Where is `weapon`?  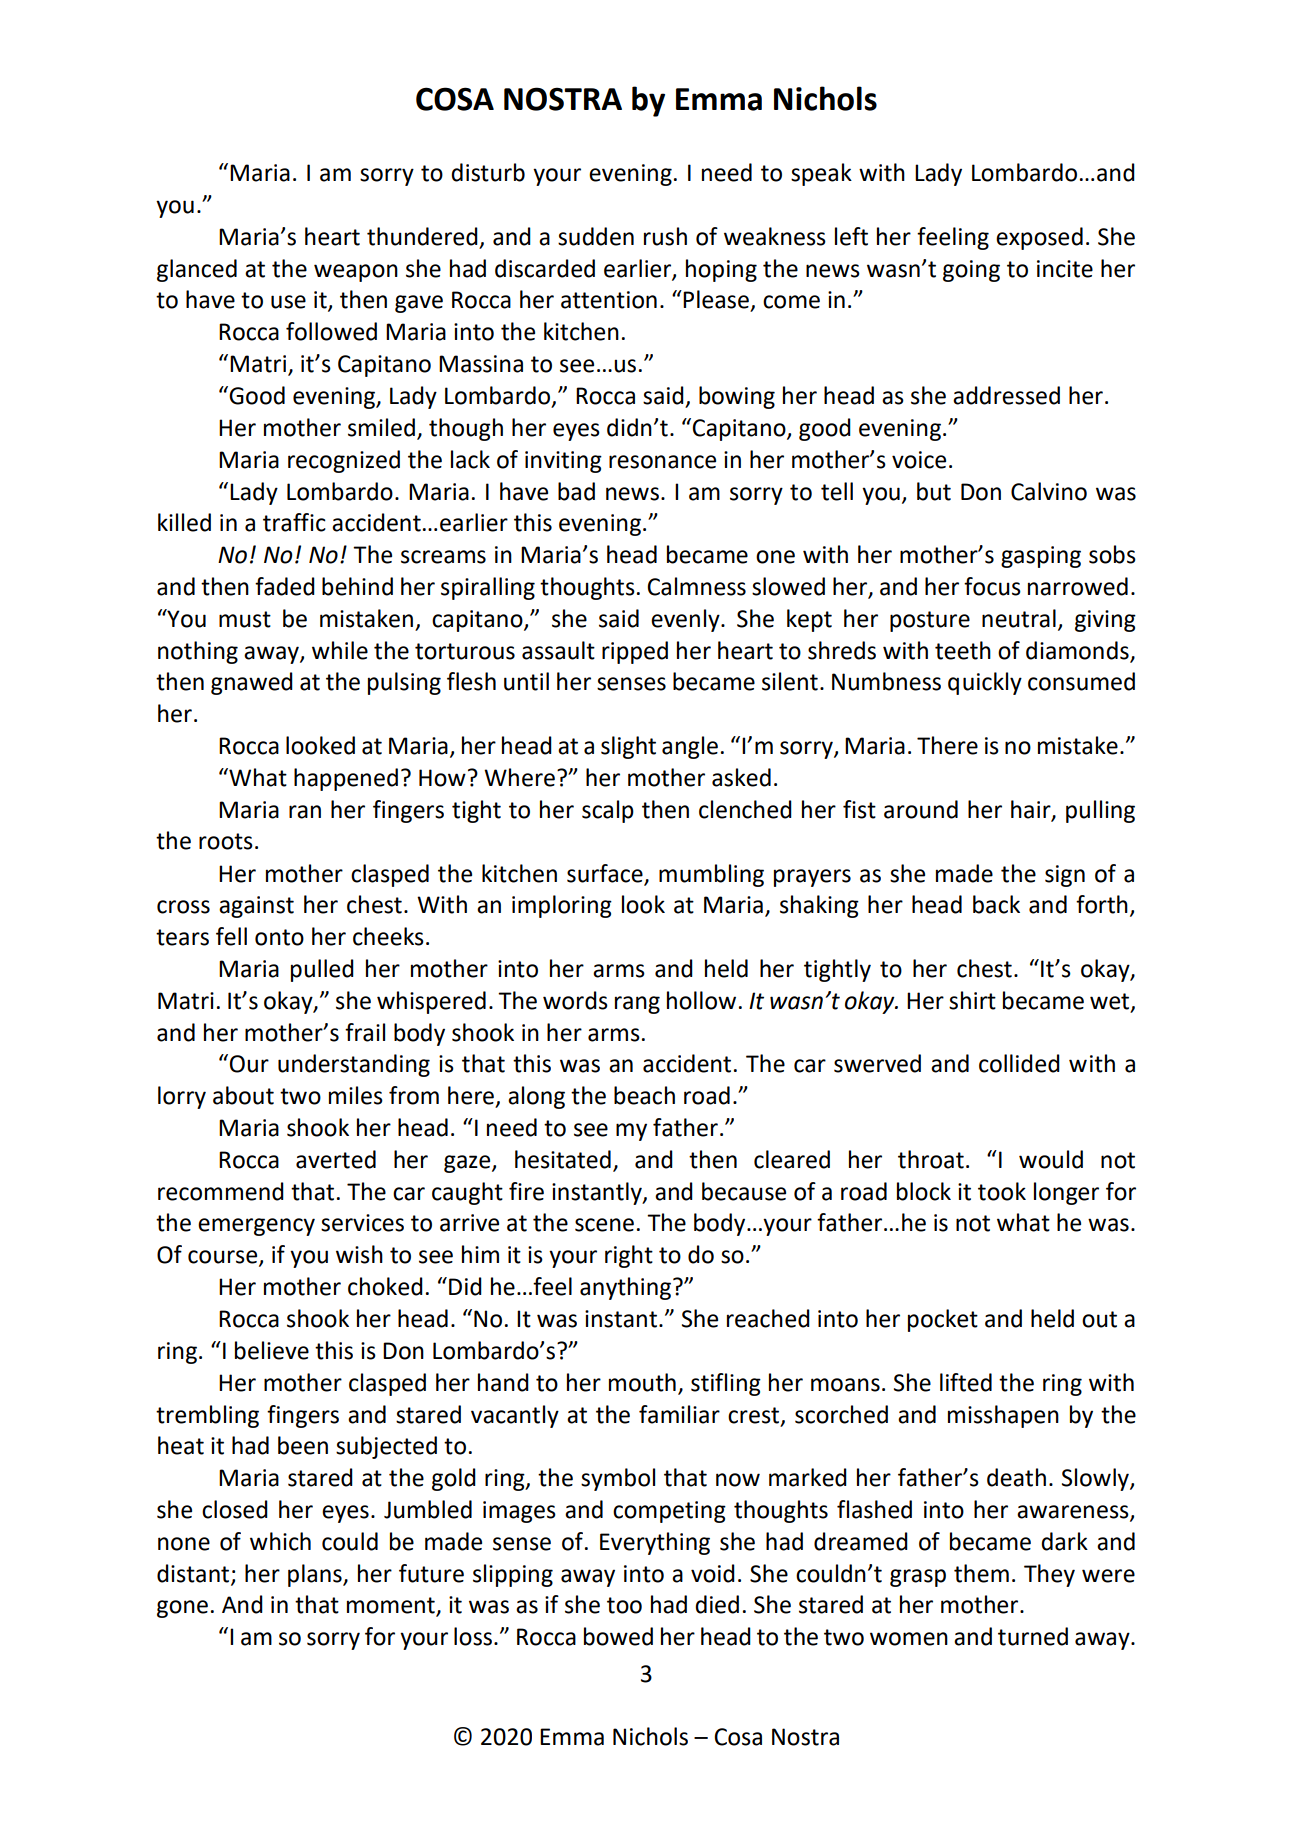 weapon is located at coordinates (356, 273).
